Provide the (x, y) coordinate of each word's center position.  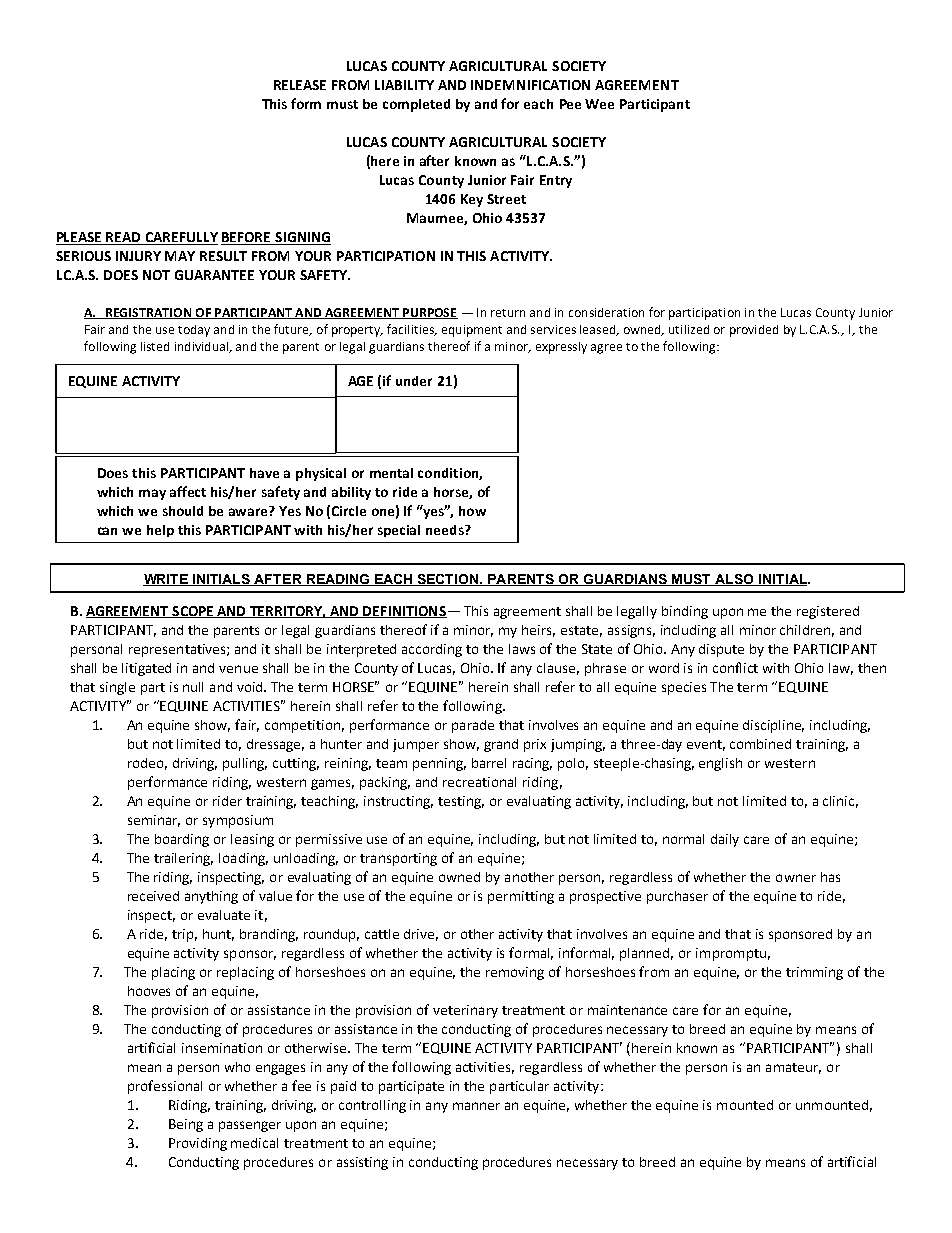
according (432, 650)
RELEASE (300, 85)
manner (476, 1106)
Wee (599, 104)
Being (186, 1125)
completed (416, 105)
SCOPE (193, 612)
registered (828, 612)
